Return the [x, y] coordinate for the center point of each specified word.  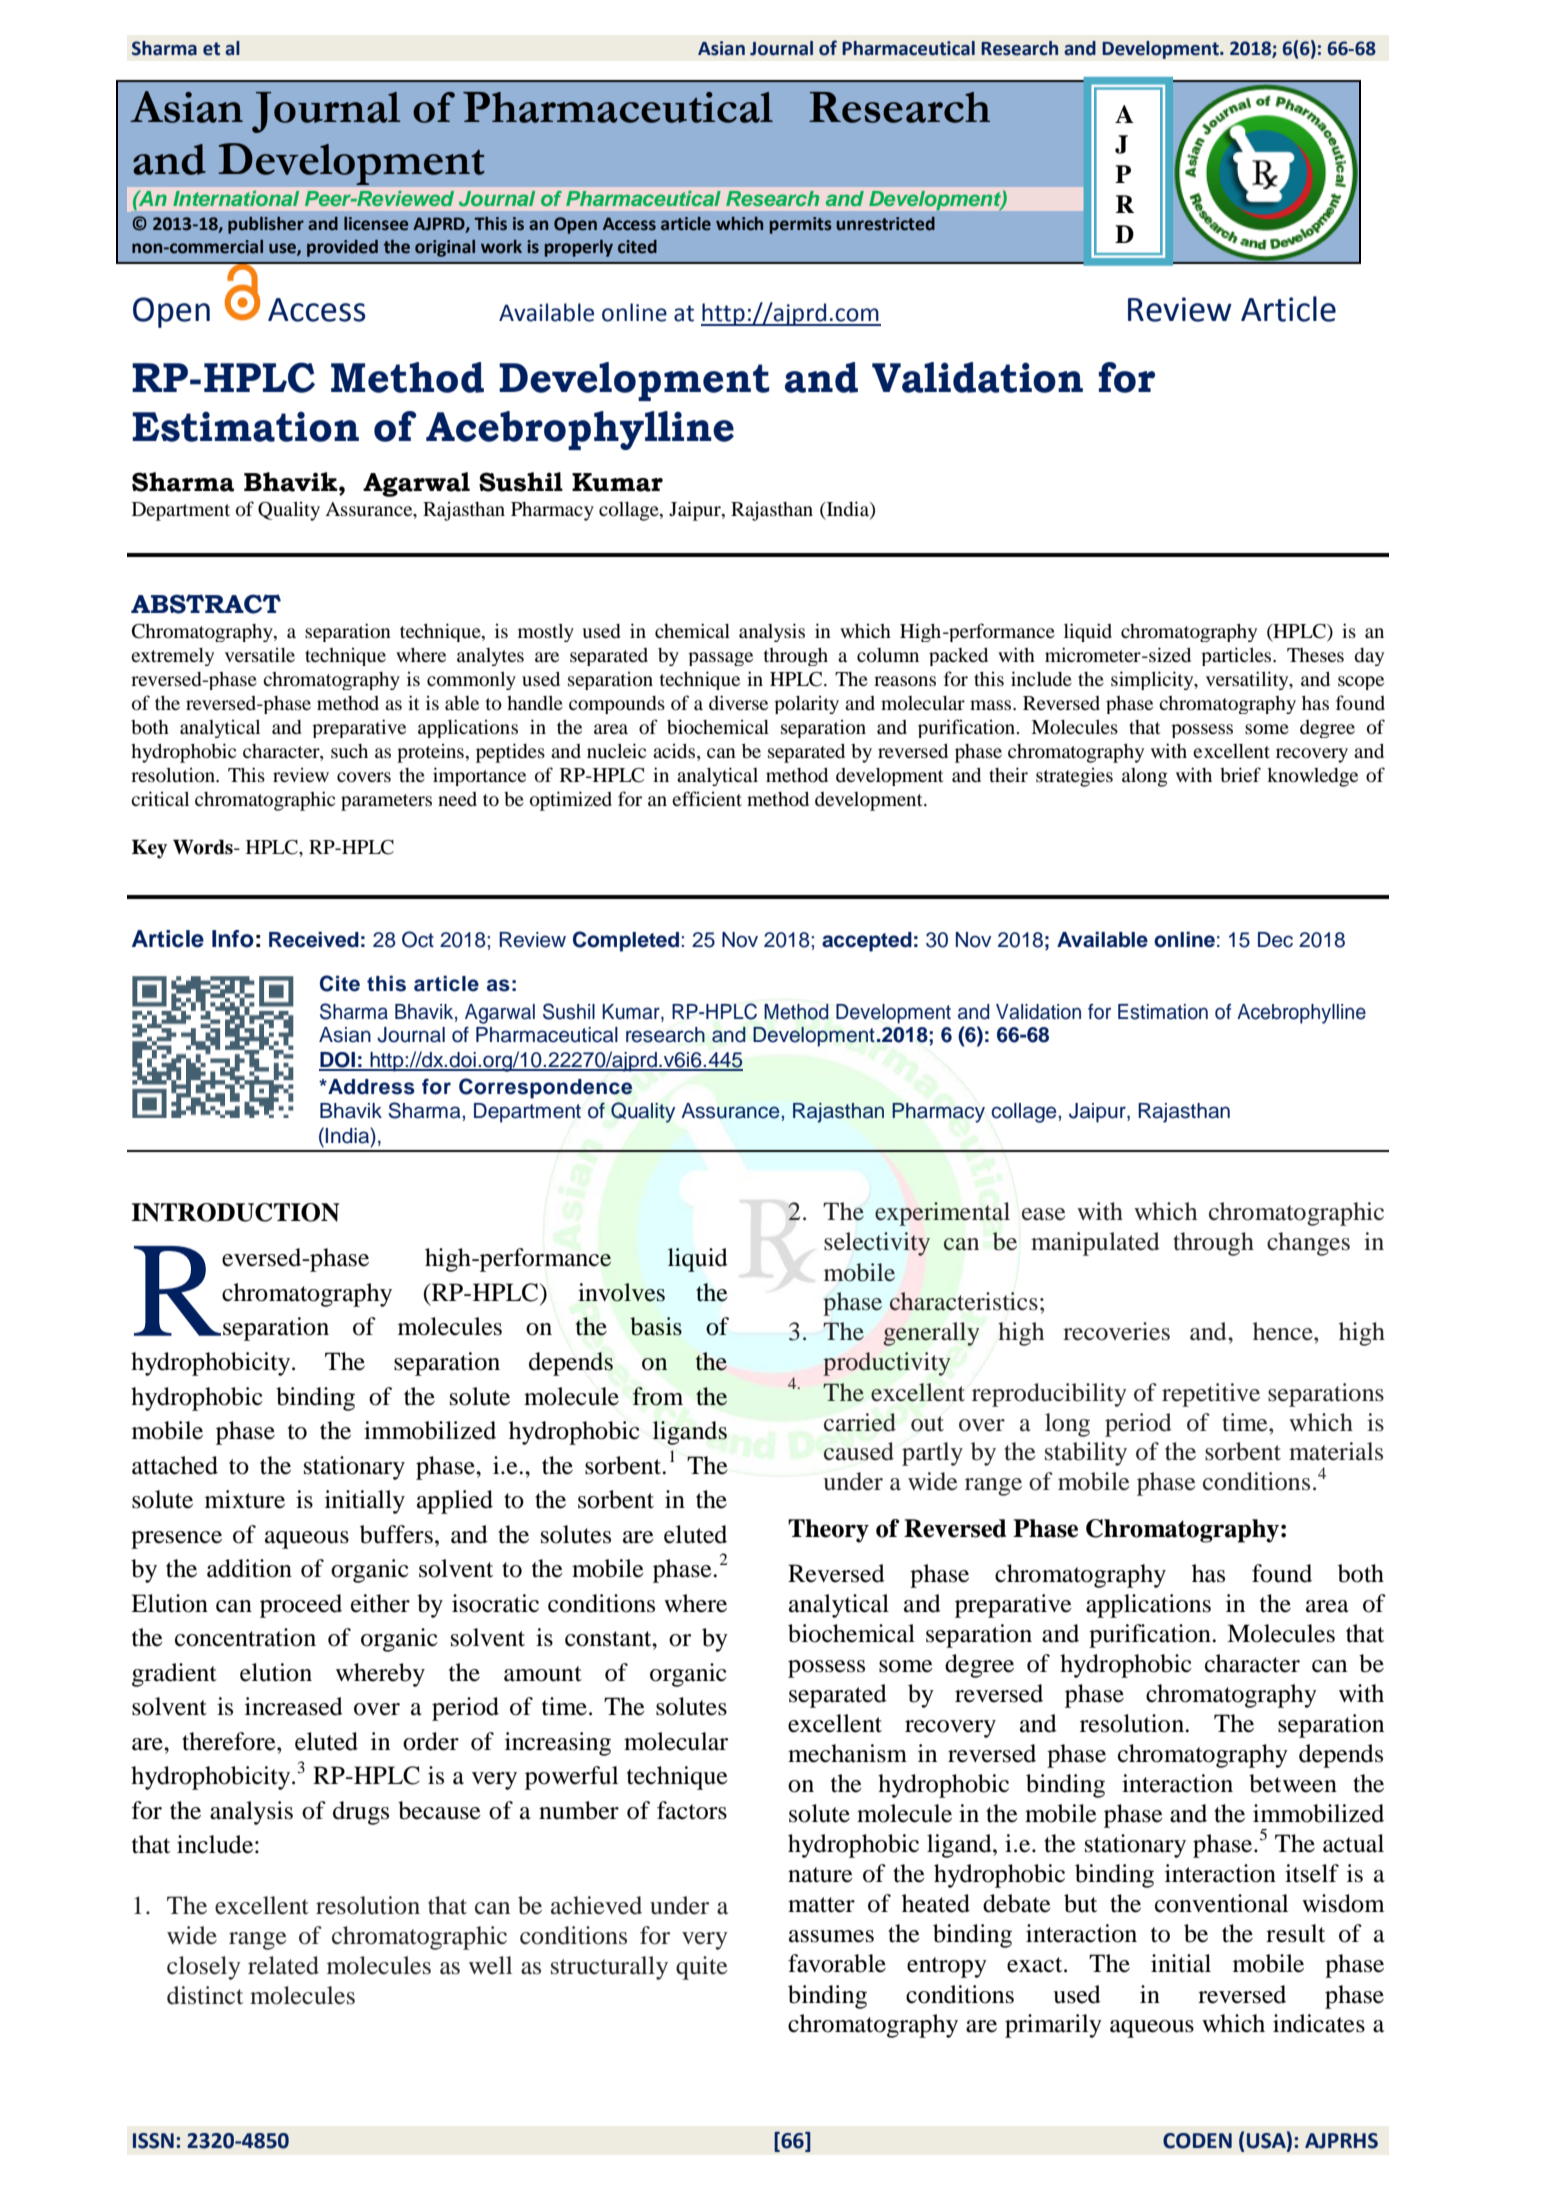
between [1293, 1783]
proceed [301, 1606]
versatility [1248, 680]
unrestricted [886, 224]
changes [1308, 1244]
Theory [828, 1531]
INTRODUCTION [235, 1212]
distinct [205, 1995]
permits [801, 225]
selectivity [877, 1244]
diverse [738, 702]
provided [342, 248]
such [349, 751]
